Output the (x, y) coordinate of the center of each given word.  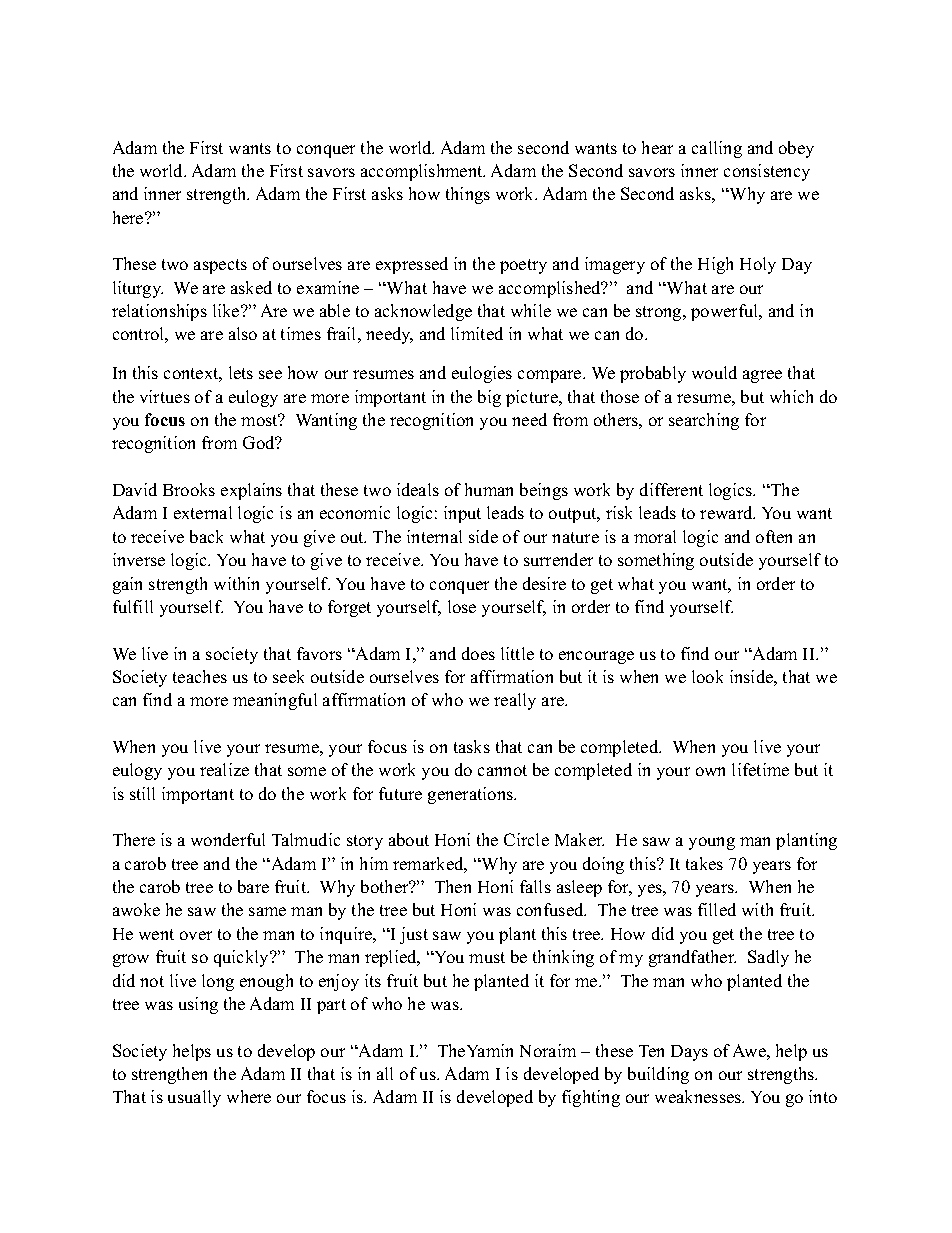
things (468, 195)
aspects (220, 266)
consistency (767, 172)
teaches (200, 676)
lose (462, 606)
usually (194, 1098)
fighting (591, 1098)
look (707, 676)
